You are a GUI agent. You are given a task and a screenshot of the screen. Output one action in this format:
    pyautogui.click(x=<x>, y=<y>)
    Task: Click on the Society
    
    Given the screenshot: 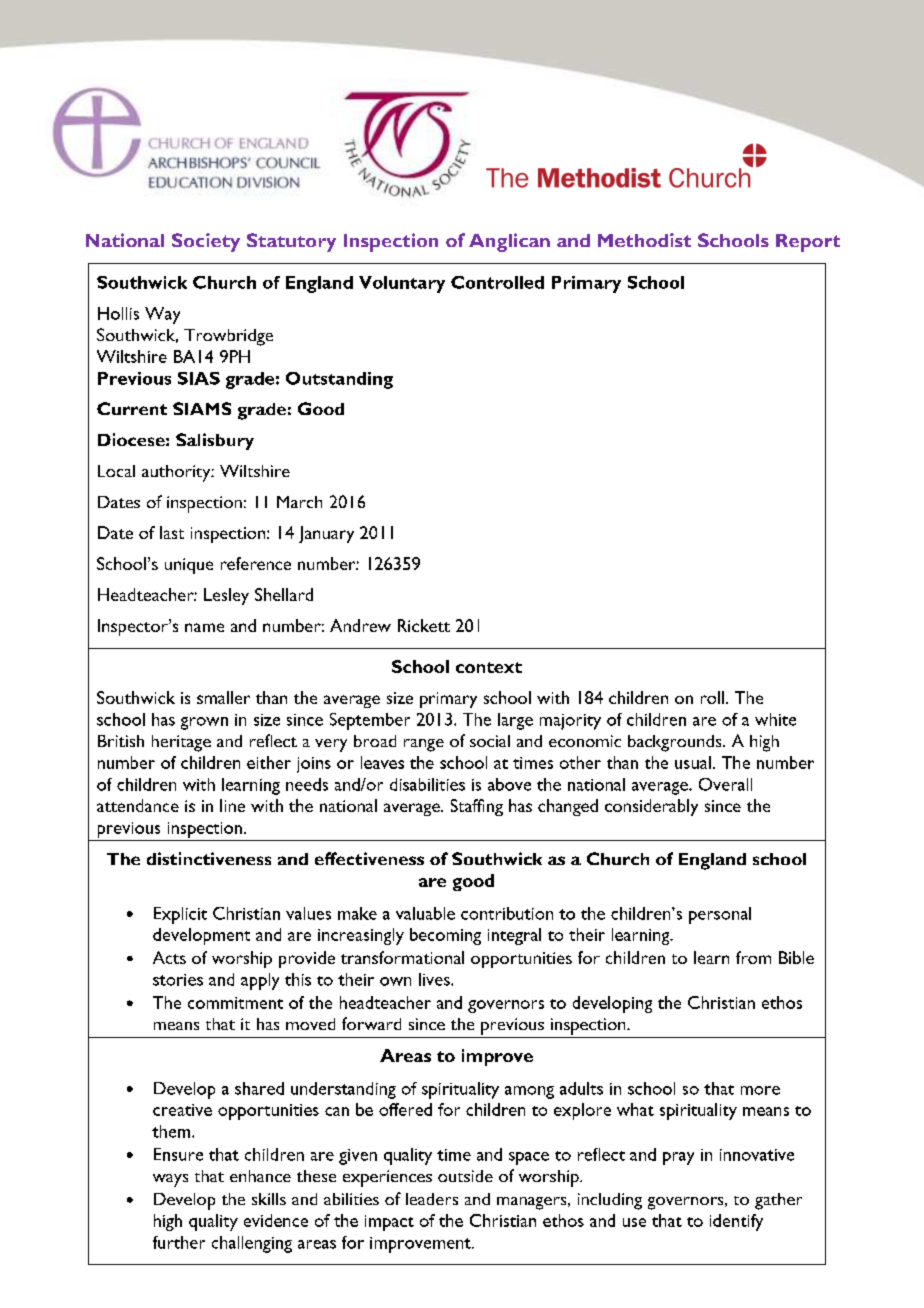 What is the action you would take?
    pyautogui.click(x=206, y=242)
